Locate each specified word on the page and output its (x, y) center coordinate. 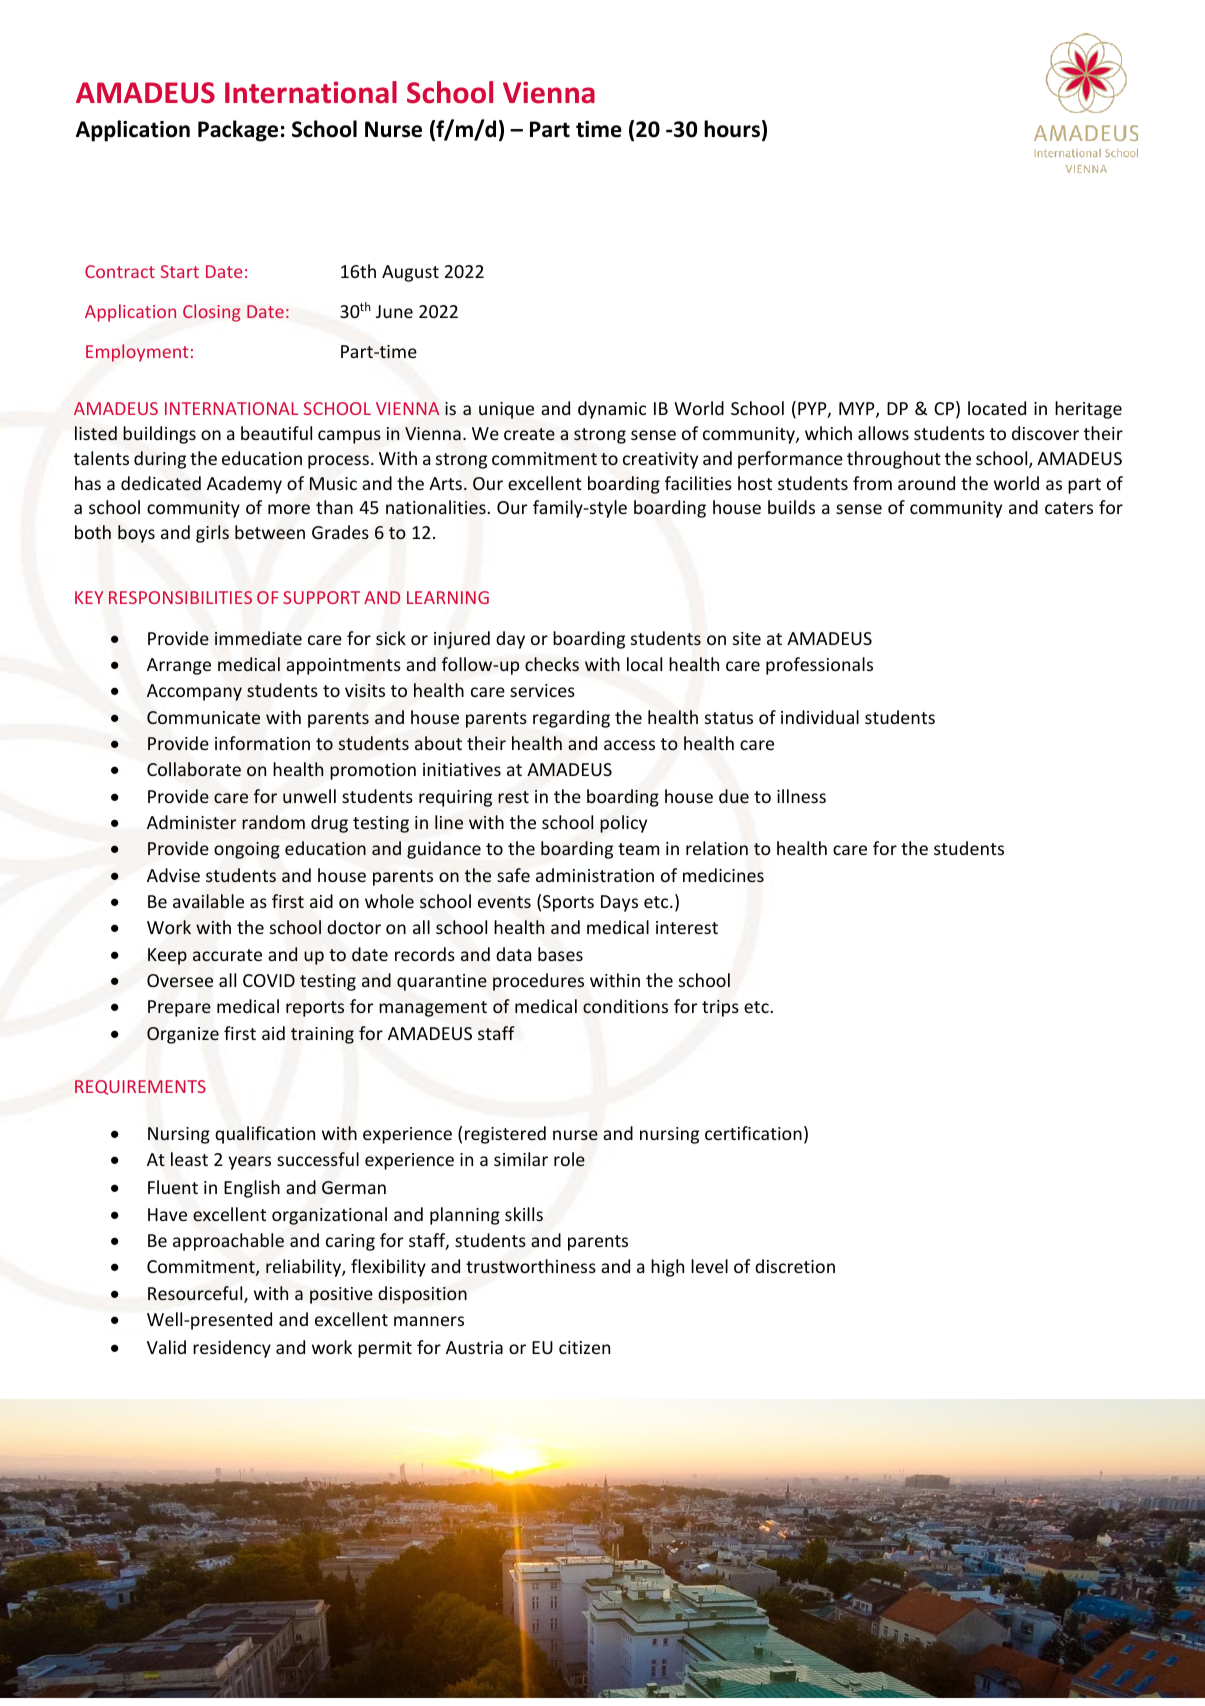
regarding (571, 719)
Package (238, 131)
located (997, 408)
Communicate (203, 718)
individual (820, 717)
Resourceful (196, 1294)
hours (732, 129)
